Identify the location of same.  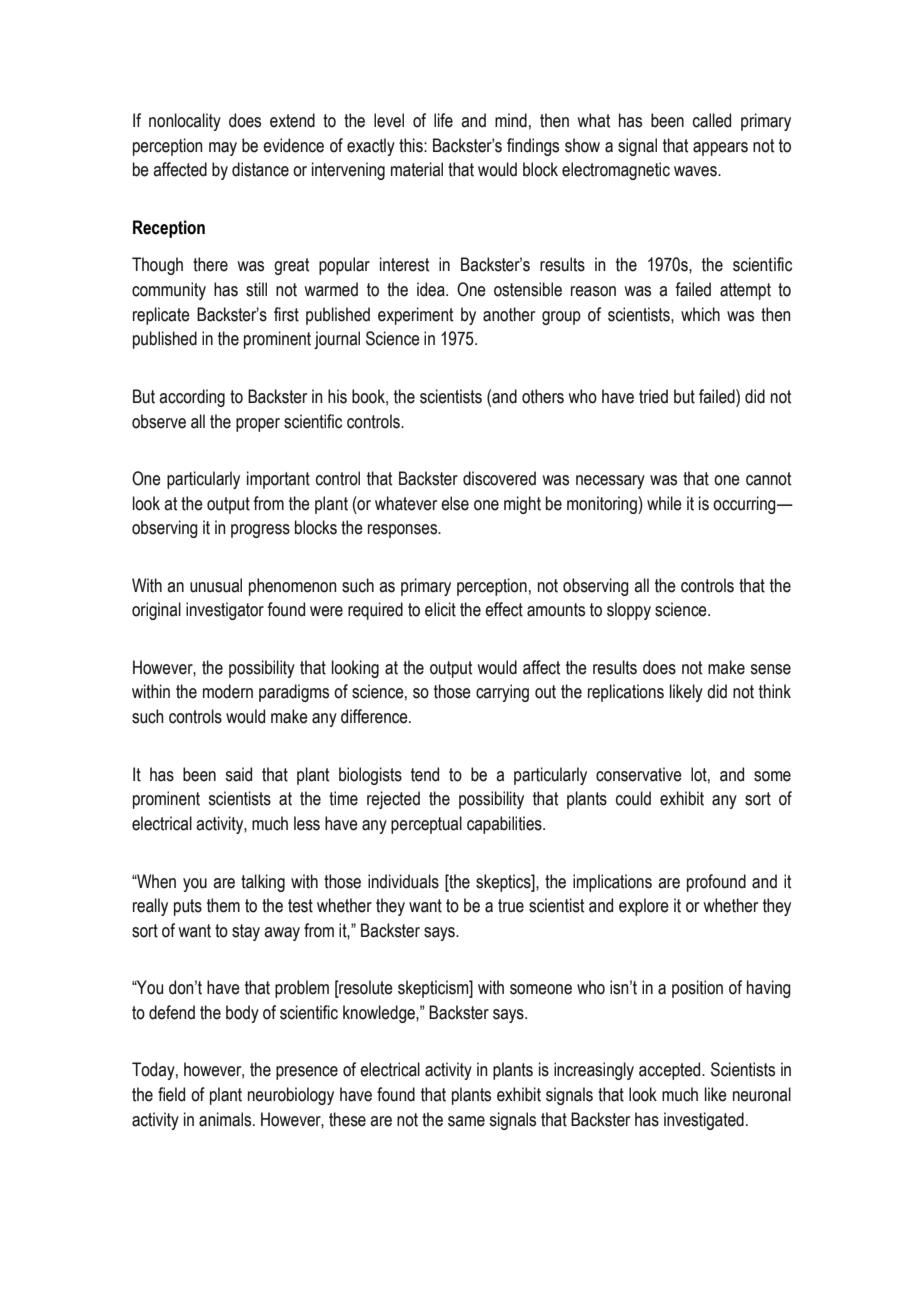
(466, 1121).
